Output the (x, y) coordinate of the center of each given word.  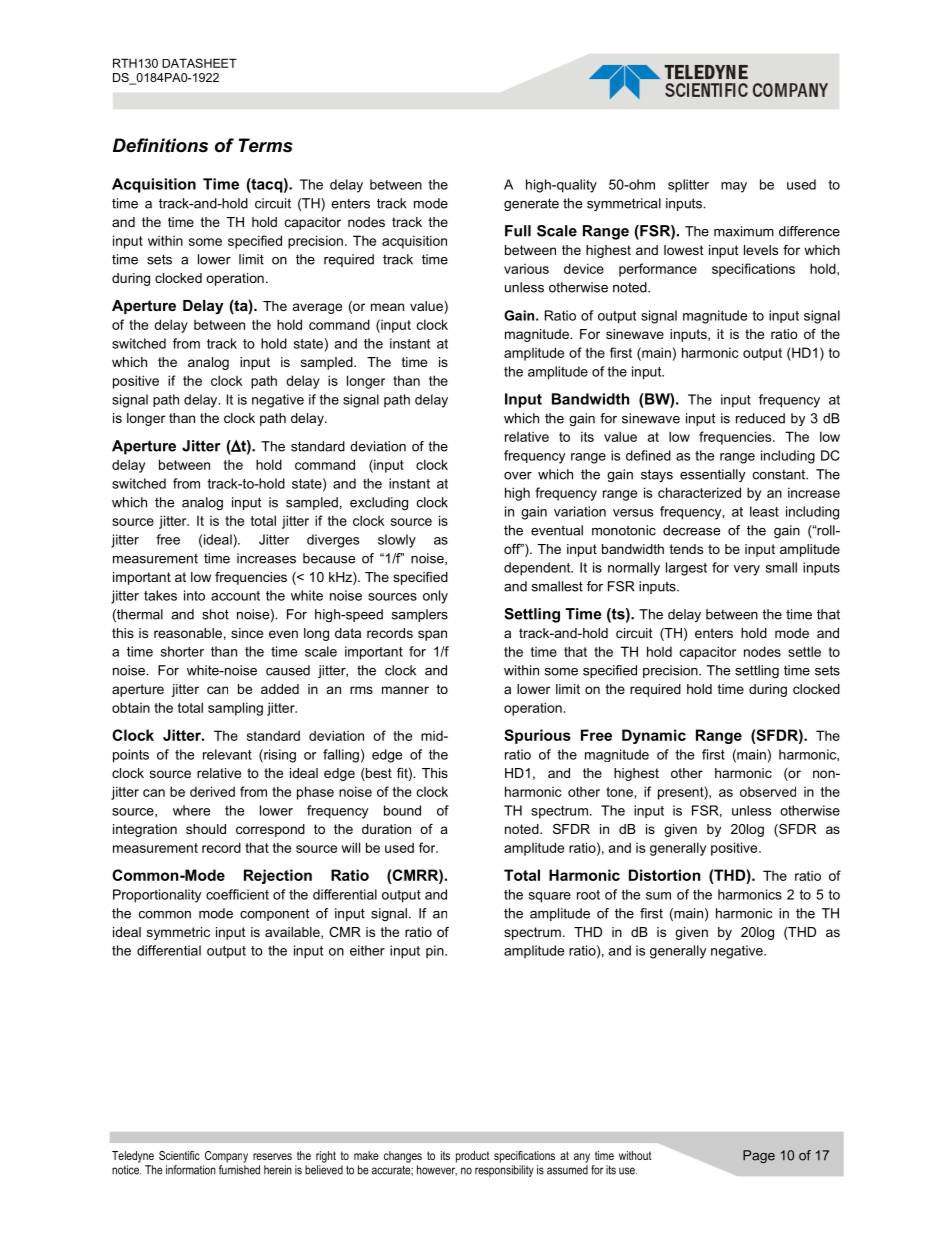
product (473, 1157)
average (317, 308)
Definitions (160, 145)
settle (804, 651)
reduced (760, 418)
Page (759, 1156)
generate (531, 204)
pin (436, 951)
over (518, 476)
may (734, 187)
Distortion (664, 875)
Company (226, 1157)
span (432, 635)
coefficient (237, 894)
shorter (182, 651)
